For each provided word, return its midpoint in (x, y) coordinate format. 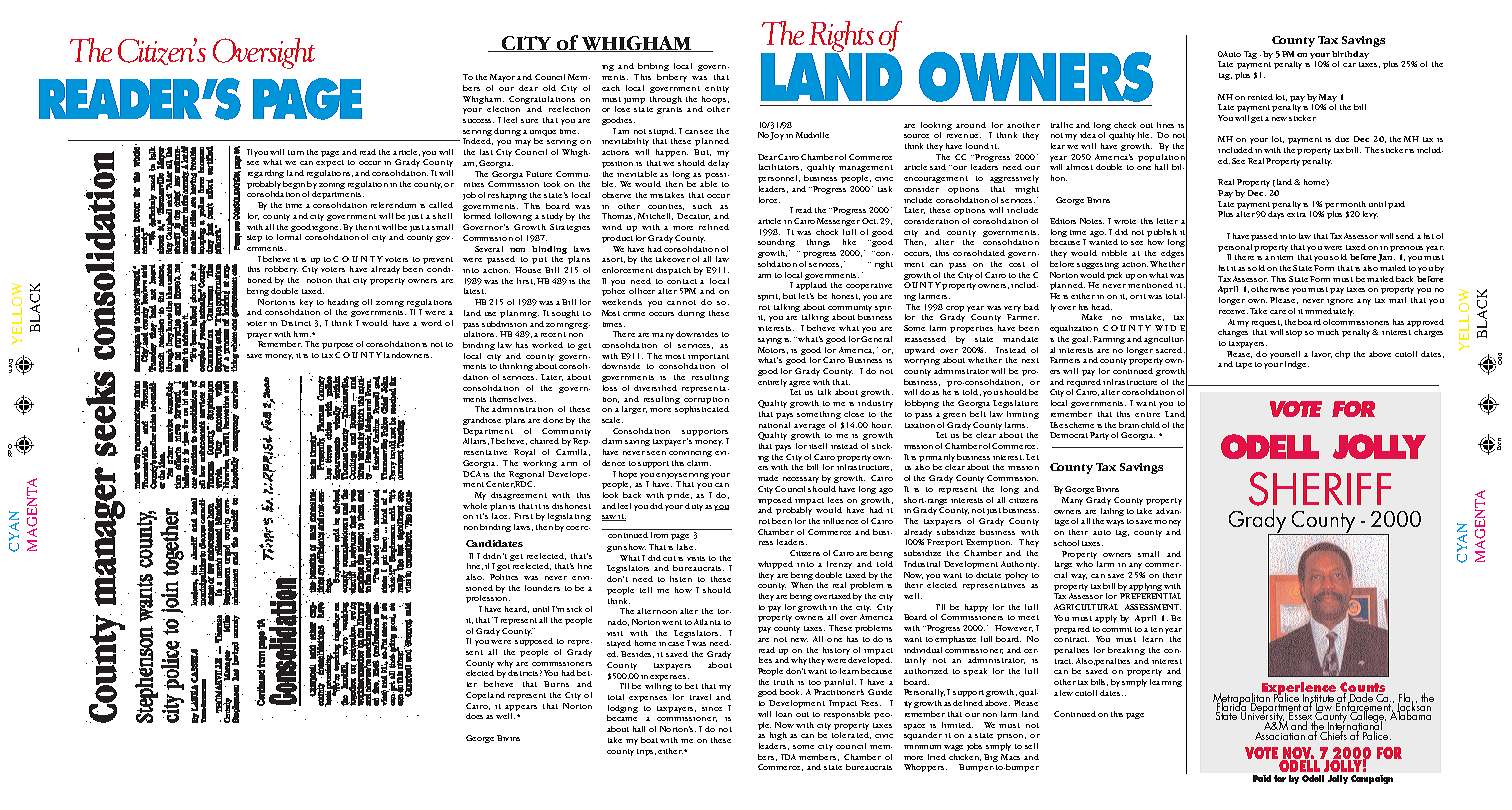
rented (1260, 97)
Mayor (502, 78)
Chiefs (1334, 734)
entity (717, 89)
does (474, 716)
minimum (922, 747)
